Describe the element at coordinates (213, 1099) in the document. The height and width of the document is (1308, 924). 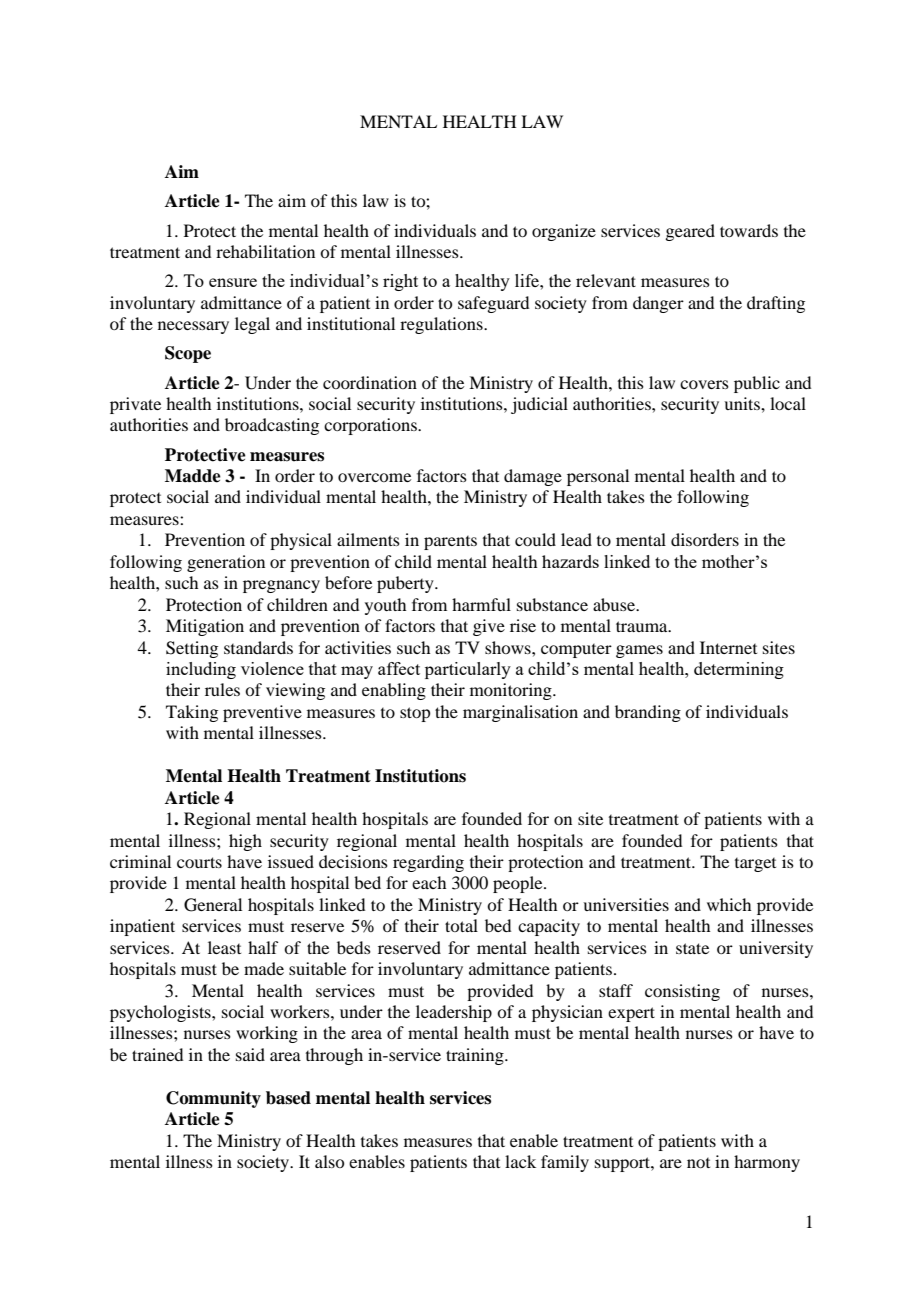
I see `Community` at that location.
